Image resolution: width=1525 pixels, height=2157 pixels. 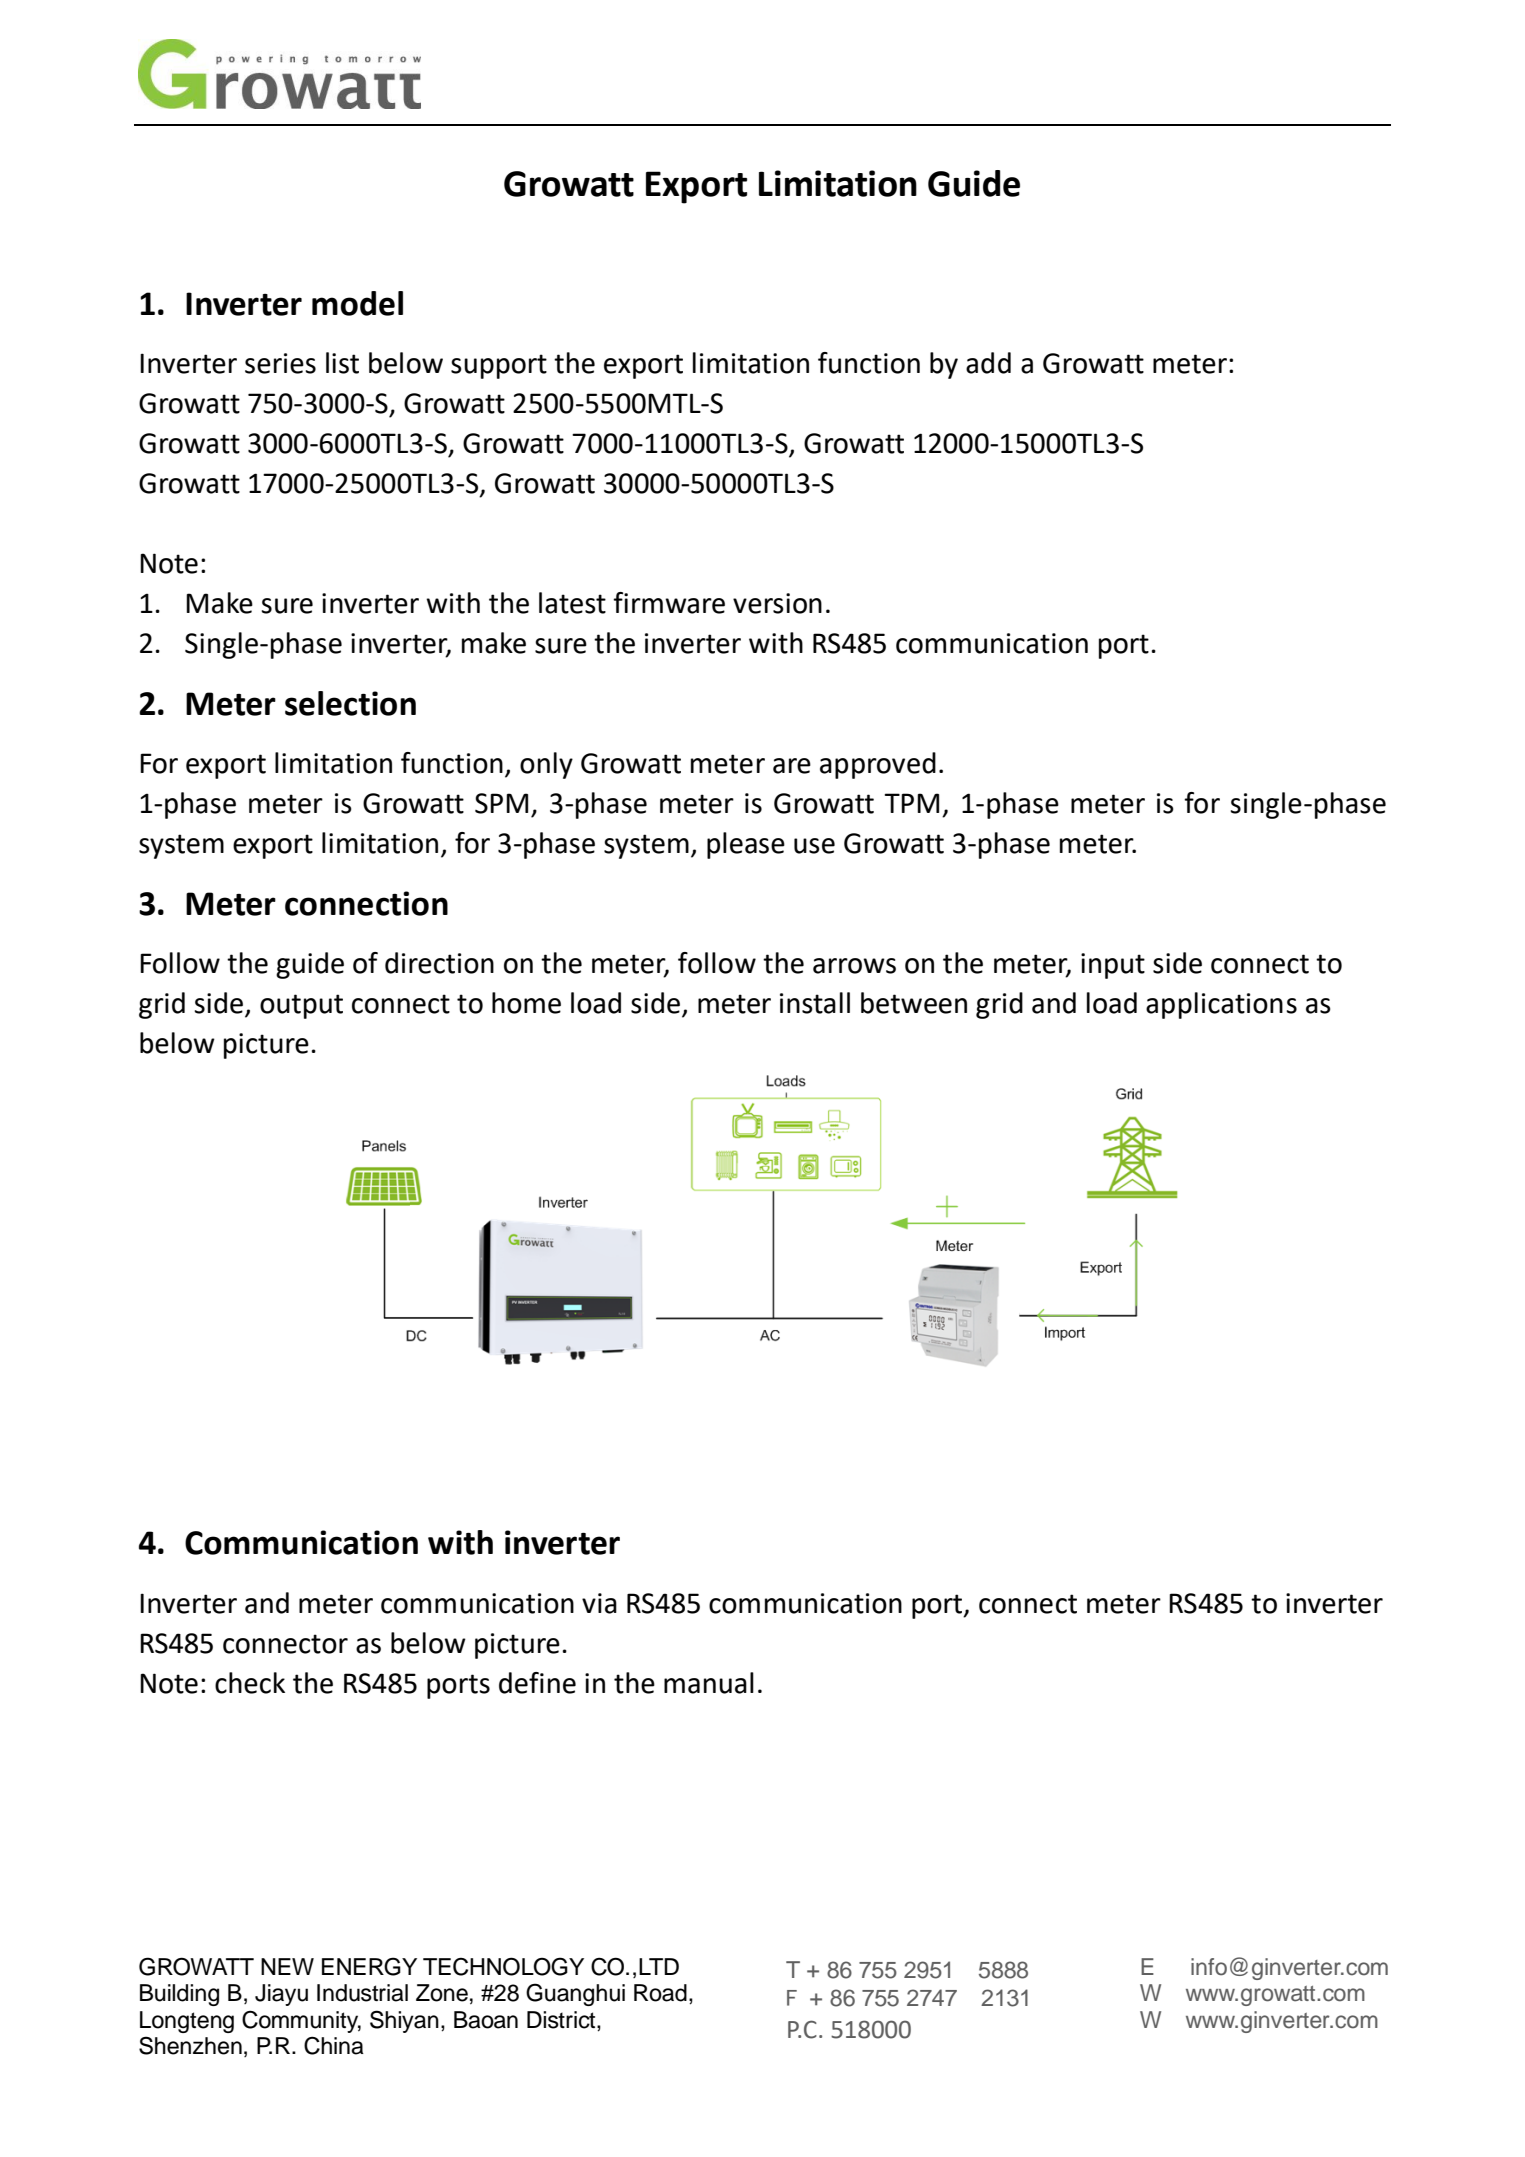 I want to click on District, so click(x=562, y=2020).
